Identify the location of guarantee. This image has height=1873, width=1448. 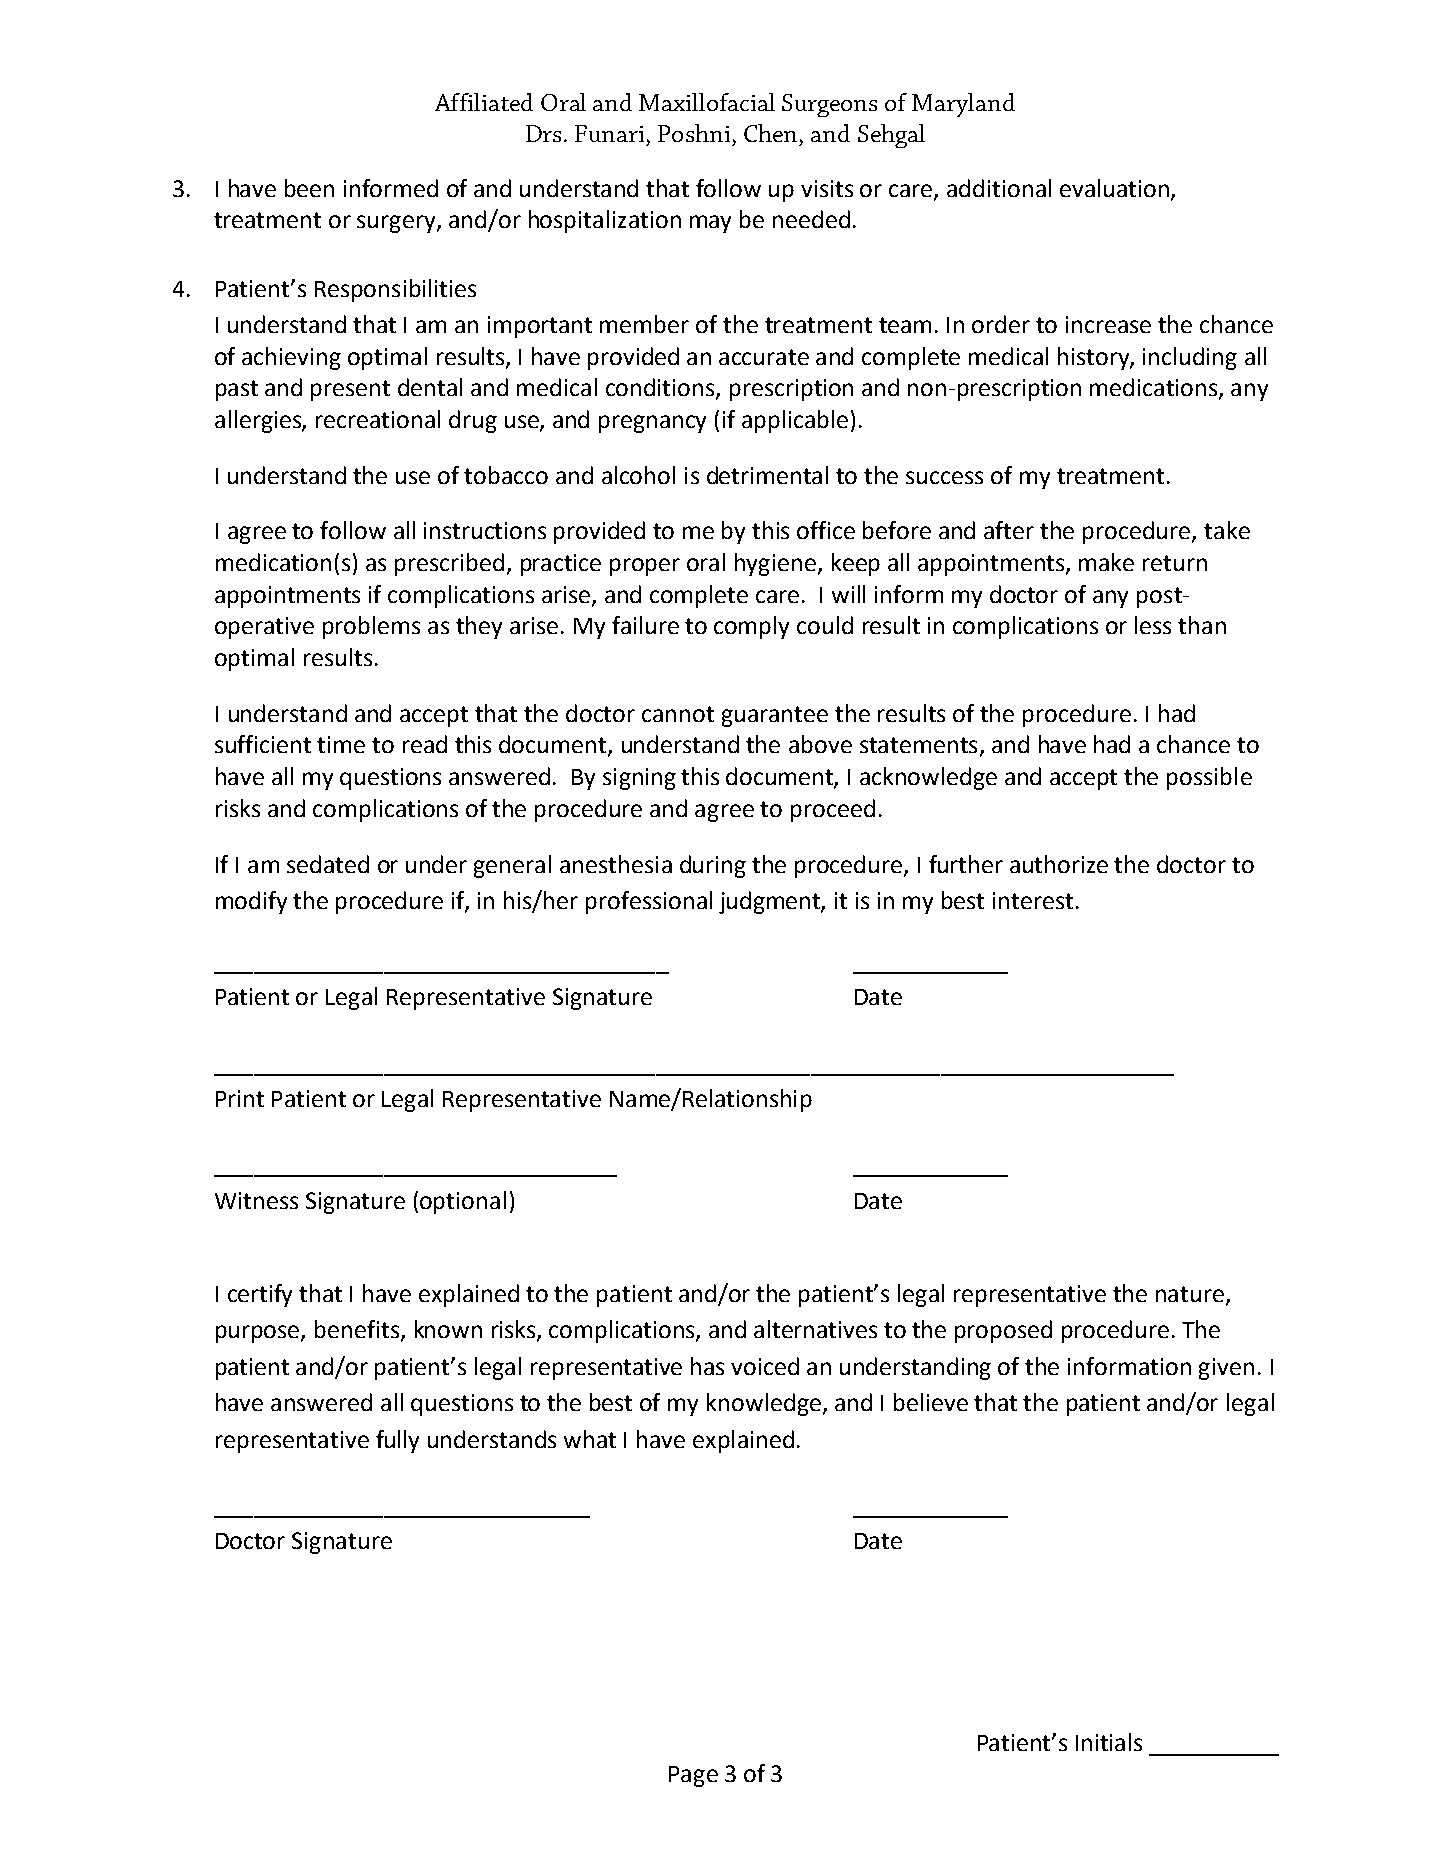
(775, 716).
